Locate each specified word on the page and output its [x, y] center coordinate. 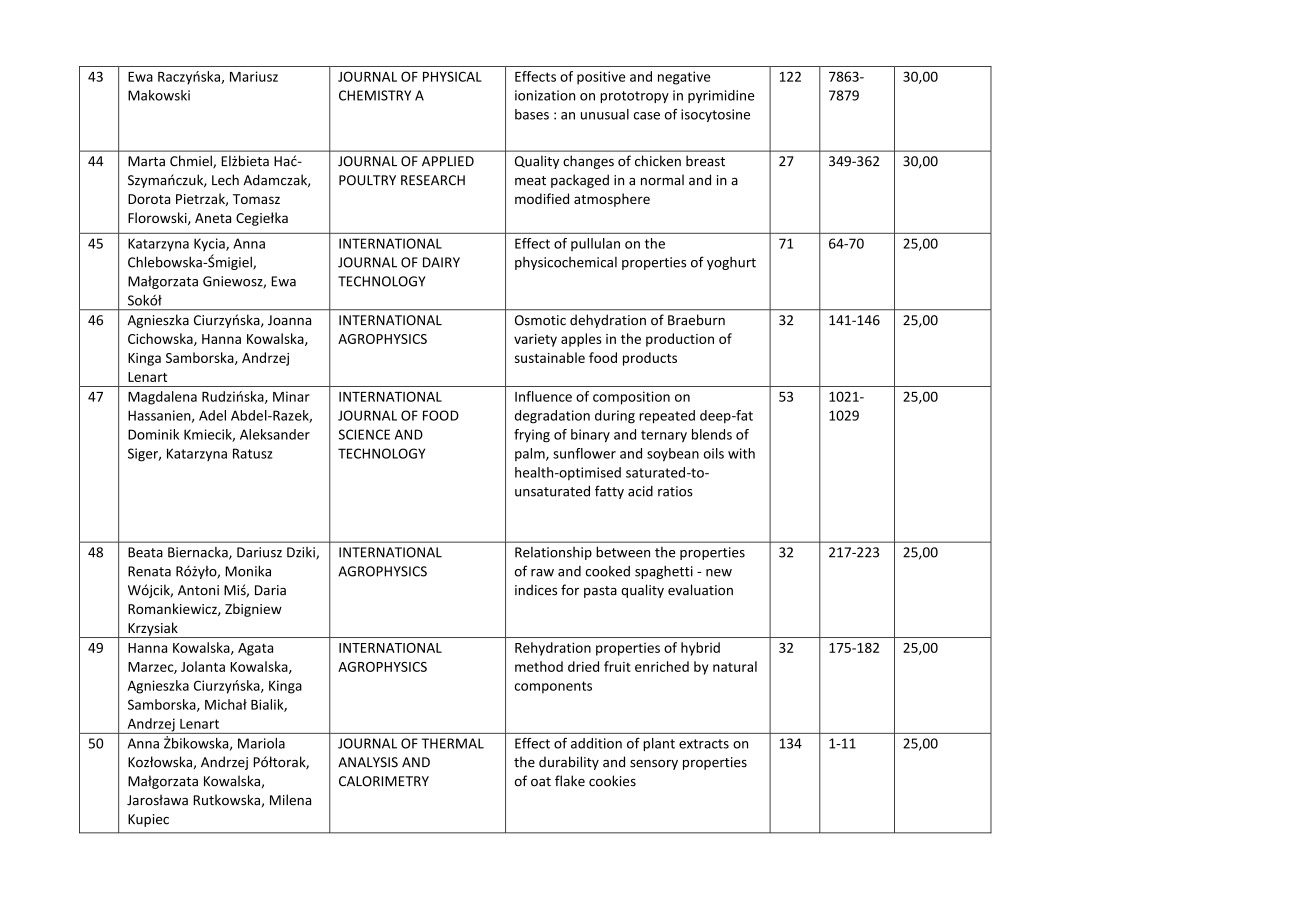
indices [536, 590]
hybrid [700, 649]
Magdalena [162, 398]
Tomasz [256, 199]
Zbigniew [253, 610]
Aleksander [275, 434]
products [650, 359]
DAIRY [441, 262]
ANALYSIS [368, 762]
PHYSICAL [452, 76]
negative [684, 78]
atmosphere [612, 200]
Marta [146, 161]
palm [531, 454]
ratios [675, 491]
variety [535, 340]
